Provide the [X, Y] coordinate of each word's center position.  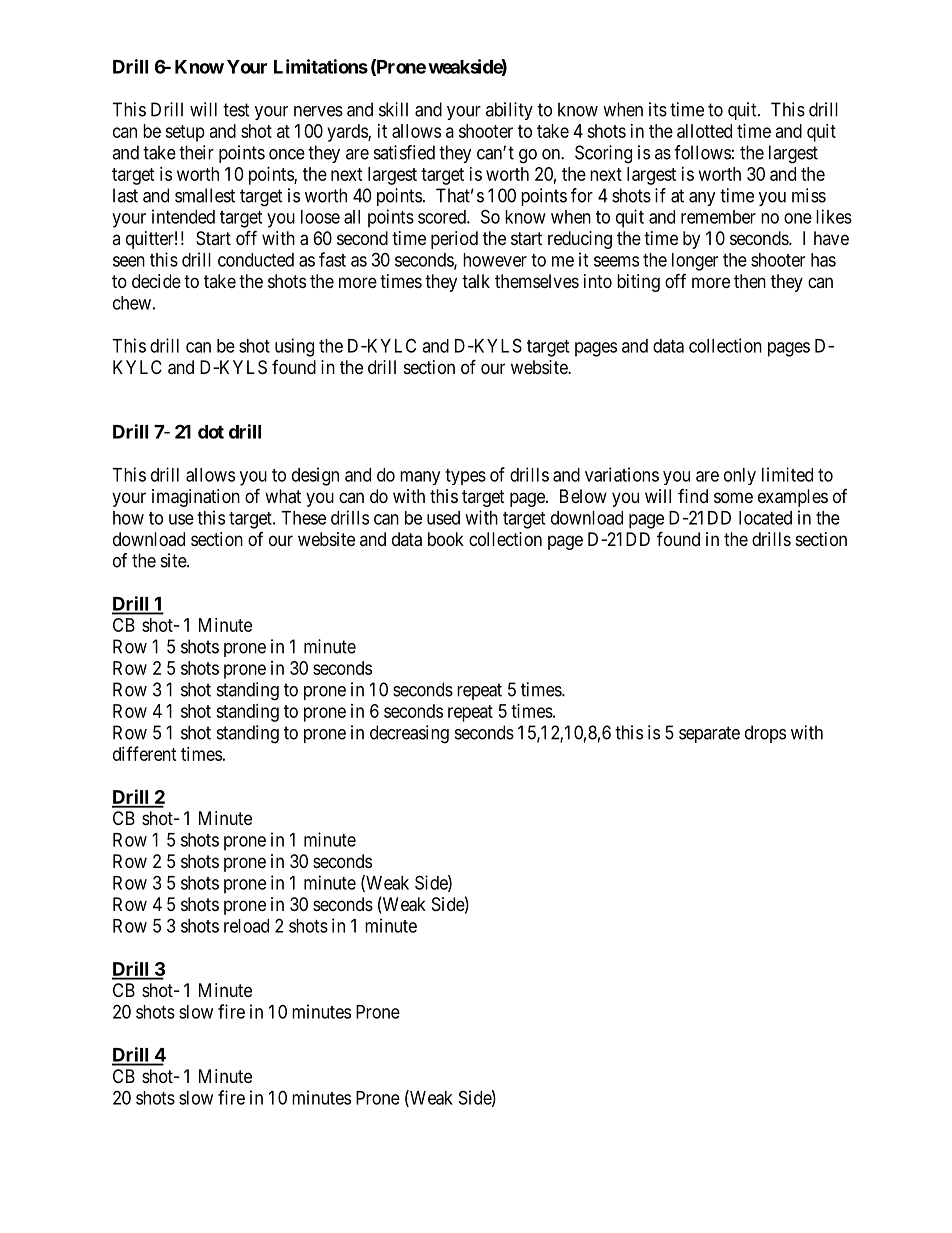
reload [246, 926]
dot [211, 432]
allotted [704, 131]
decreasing [409, 734]
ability [509, 111]
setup [185, 133]
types [465, 477]
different [145, 753]
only [740, 476]
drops [765, 734]
